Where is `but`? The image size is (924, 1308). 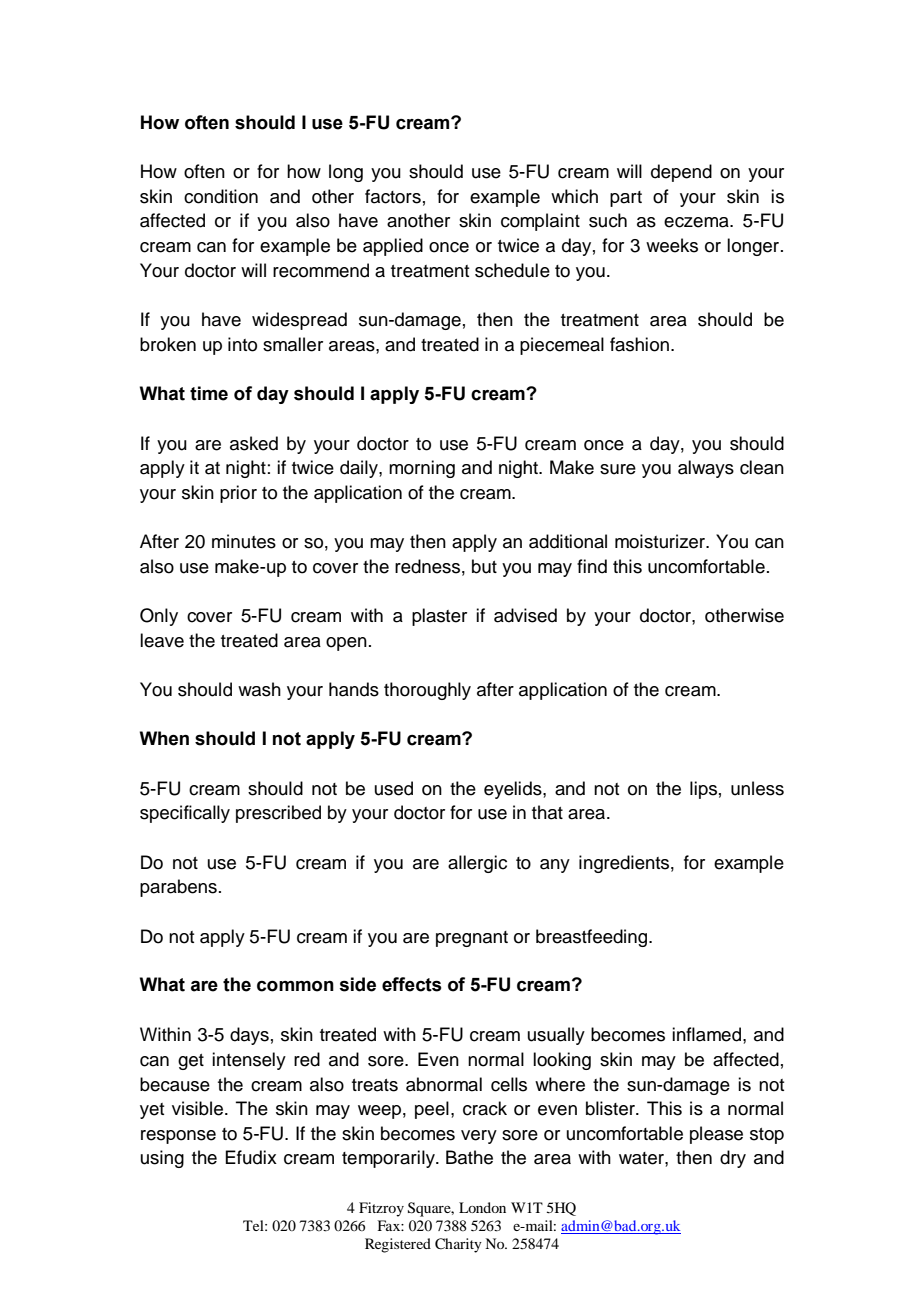
but is located at coordinates (484, 566).
